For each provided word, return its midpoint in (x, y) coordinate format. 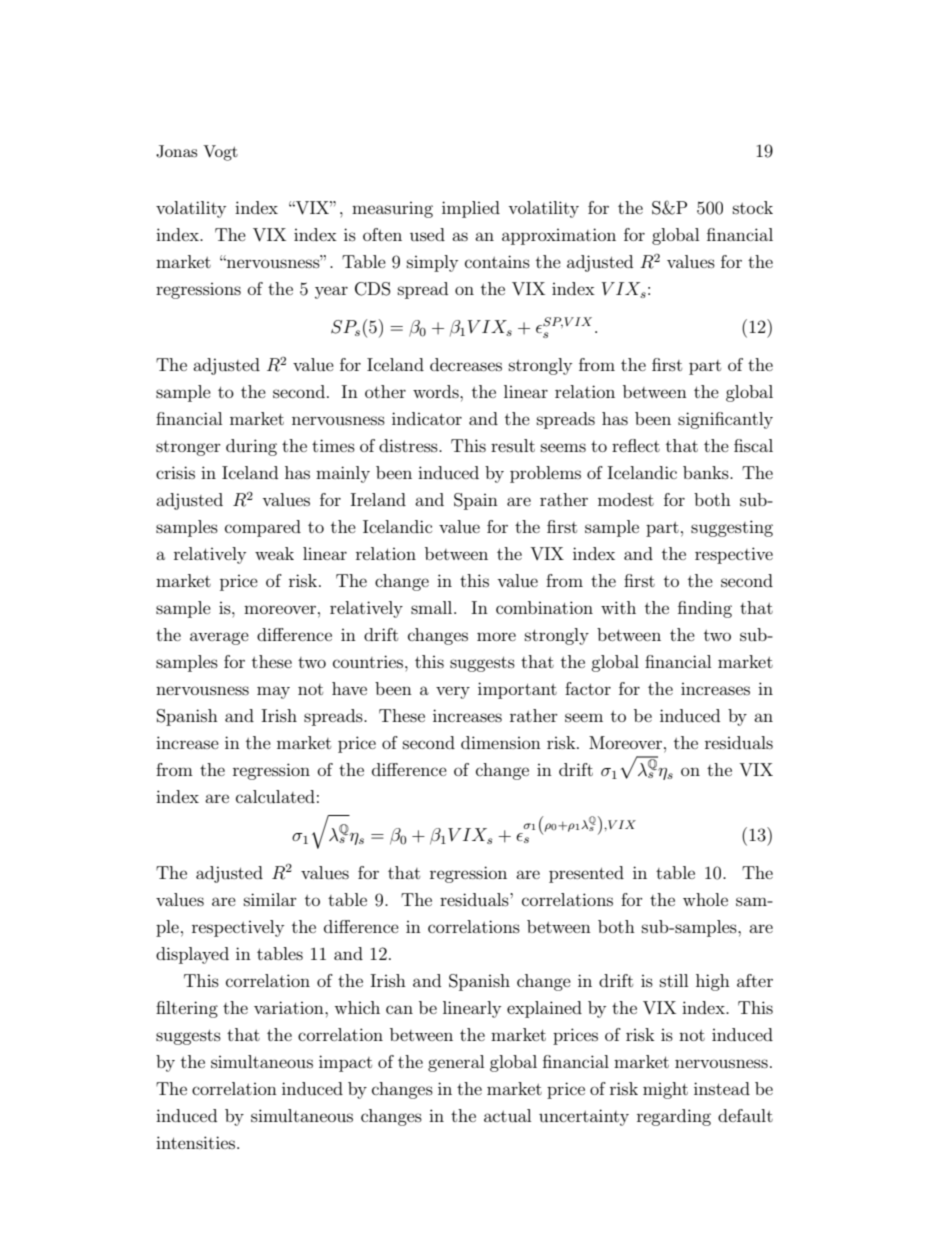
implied (471, 209)
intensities (197, 1142)
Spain (476, 501)
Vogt (220, 153)
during (251, 447)
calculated (275, 796)
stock (753, 207)
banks (707, 472)
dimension (501, 742)
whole (705, 899)
